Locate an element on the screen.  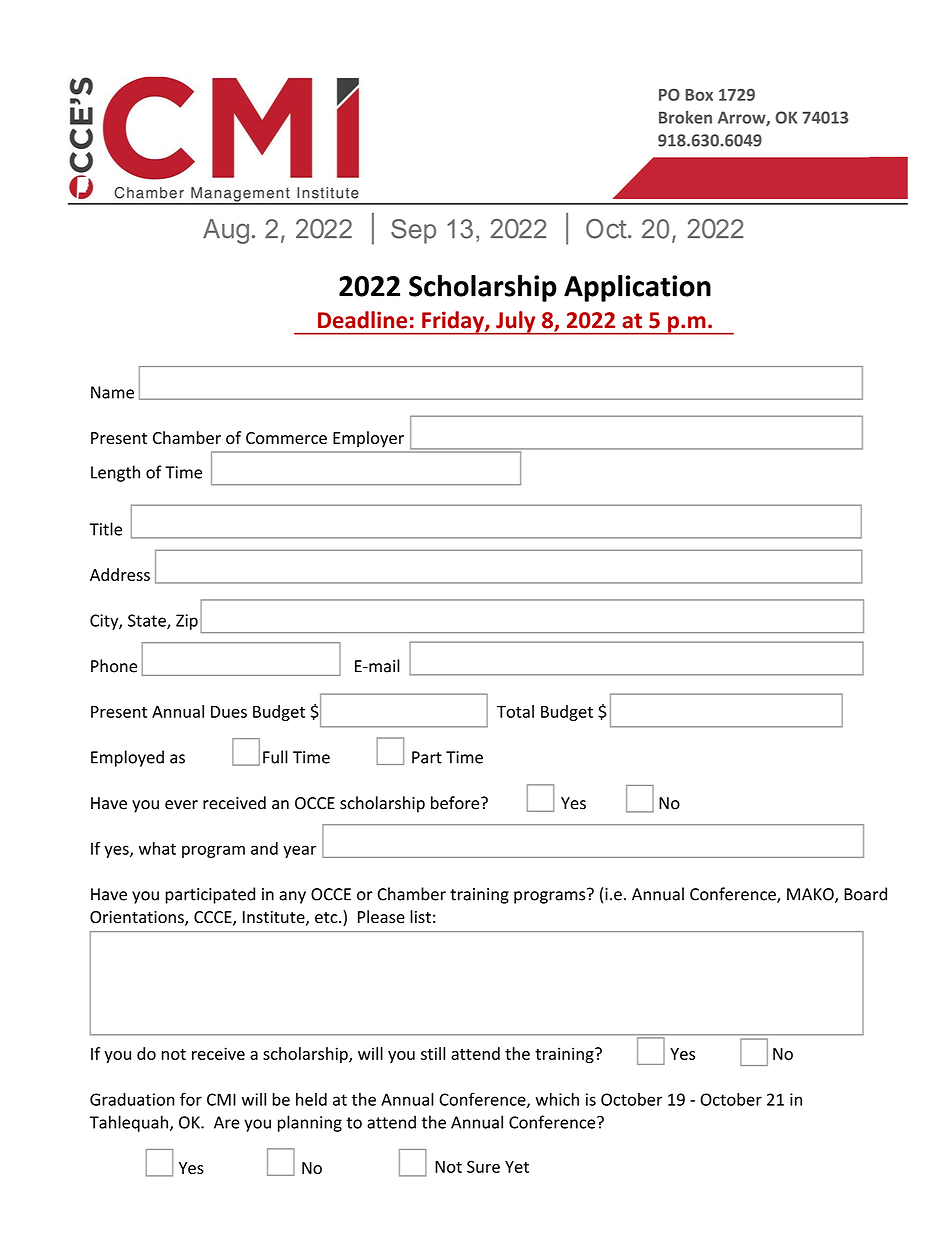
Sep is located at coordinates (413, 231).
